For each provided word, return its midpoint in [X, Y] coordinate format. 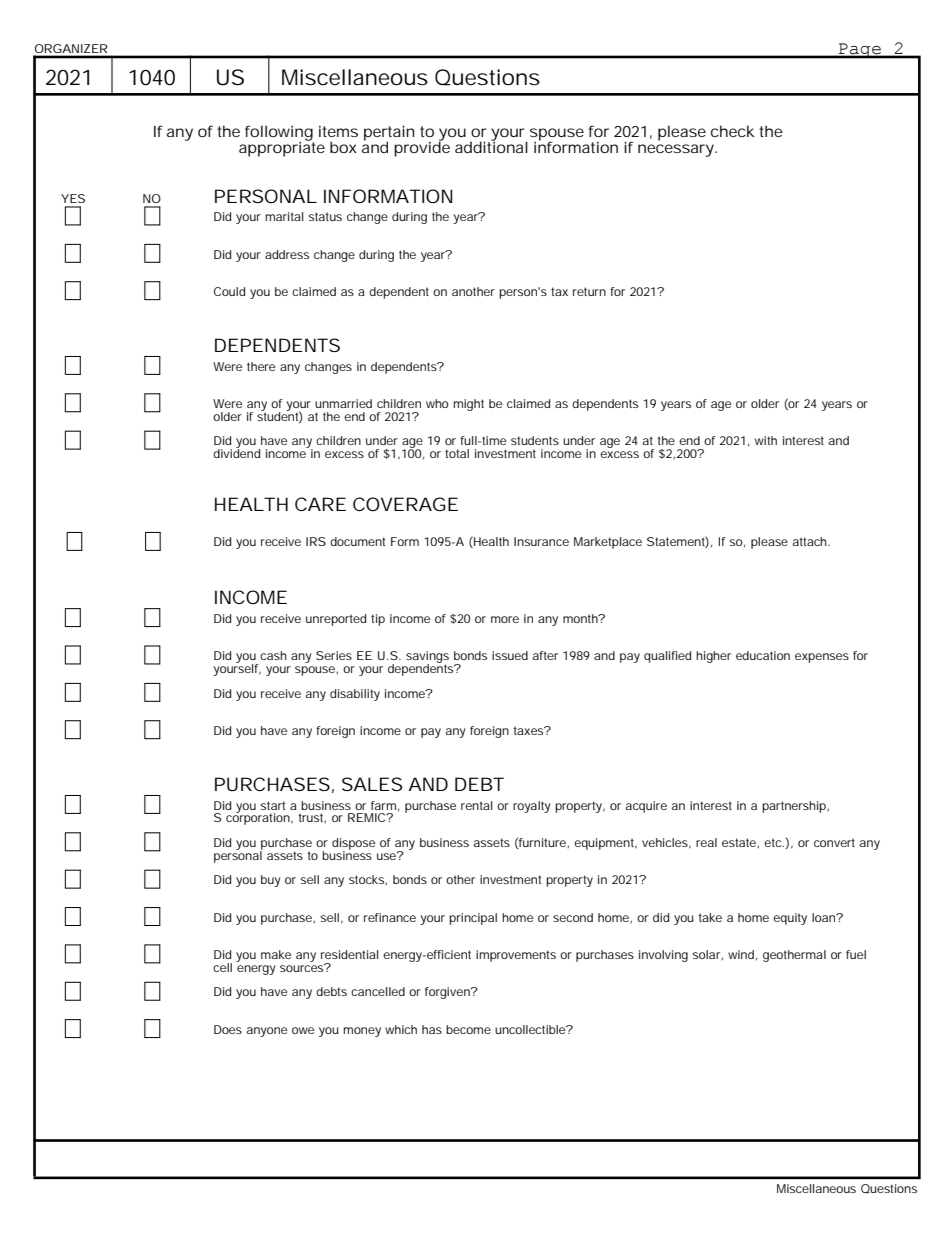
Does [228, 1029]
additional [491, 146]
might [468, 405]
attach [811, 541]
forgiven [448, 993]
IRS [316, 541]
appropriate [282, 148]
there [261, 366]
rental [476, 805]
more [505, 619]
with [766, 440]
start [273, 805]
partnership [795, 807]
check [733, 131]
